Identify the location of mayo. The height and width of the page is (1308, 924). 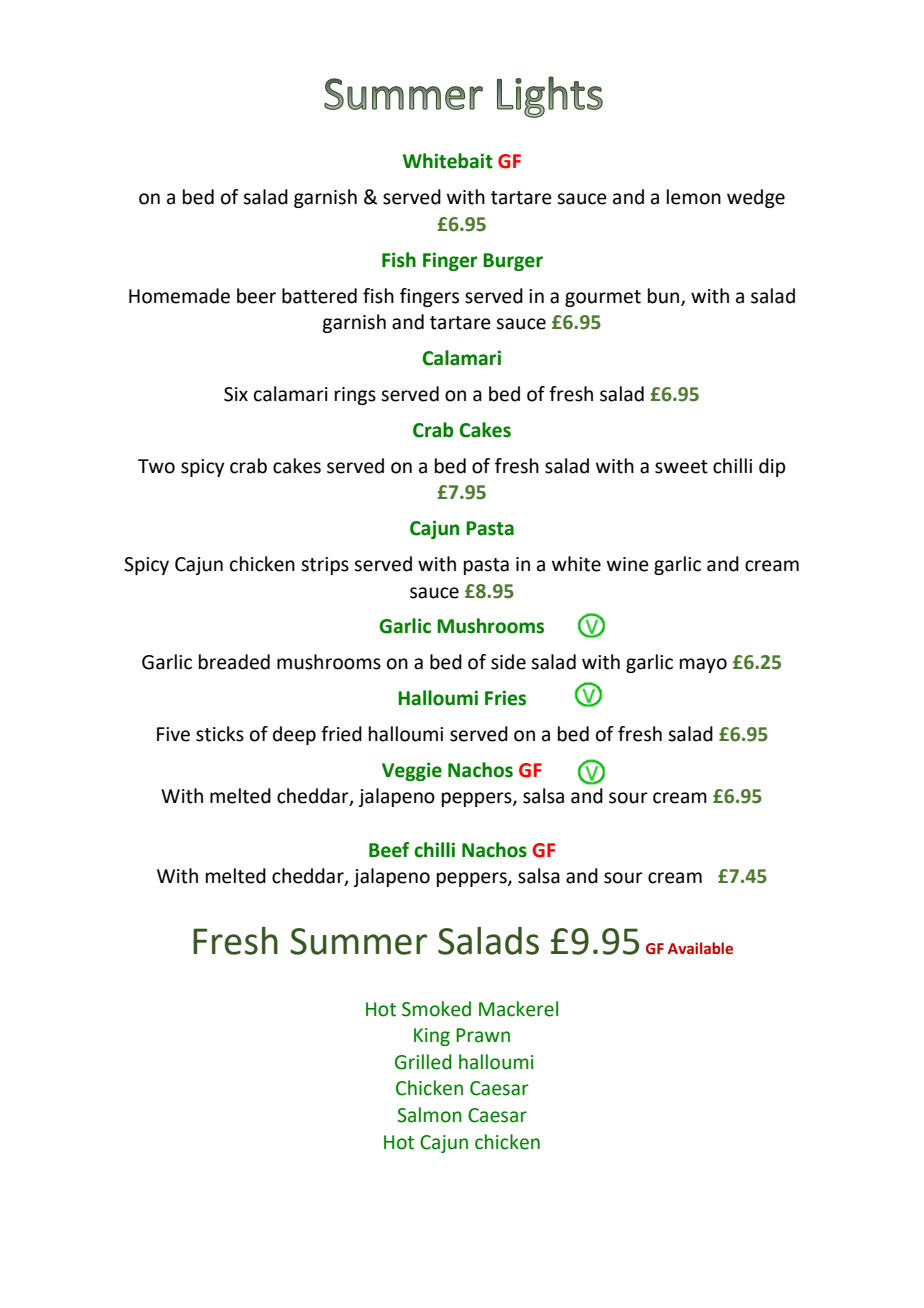
(703, 665).
